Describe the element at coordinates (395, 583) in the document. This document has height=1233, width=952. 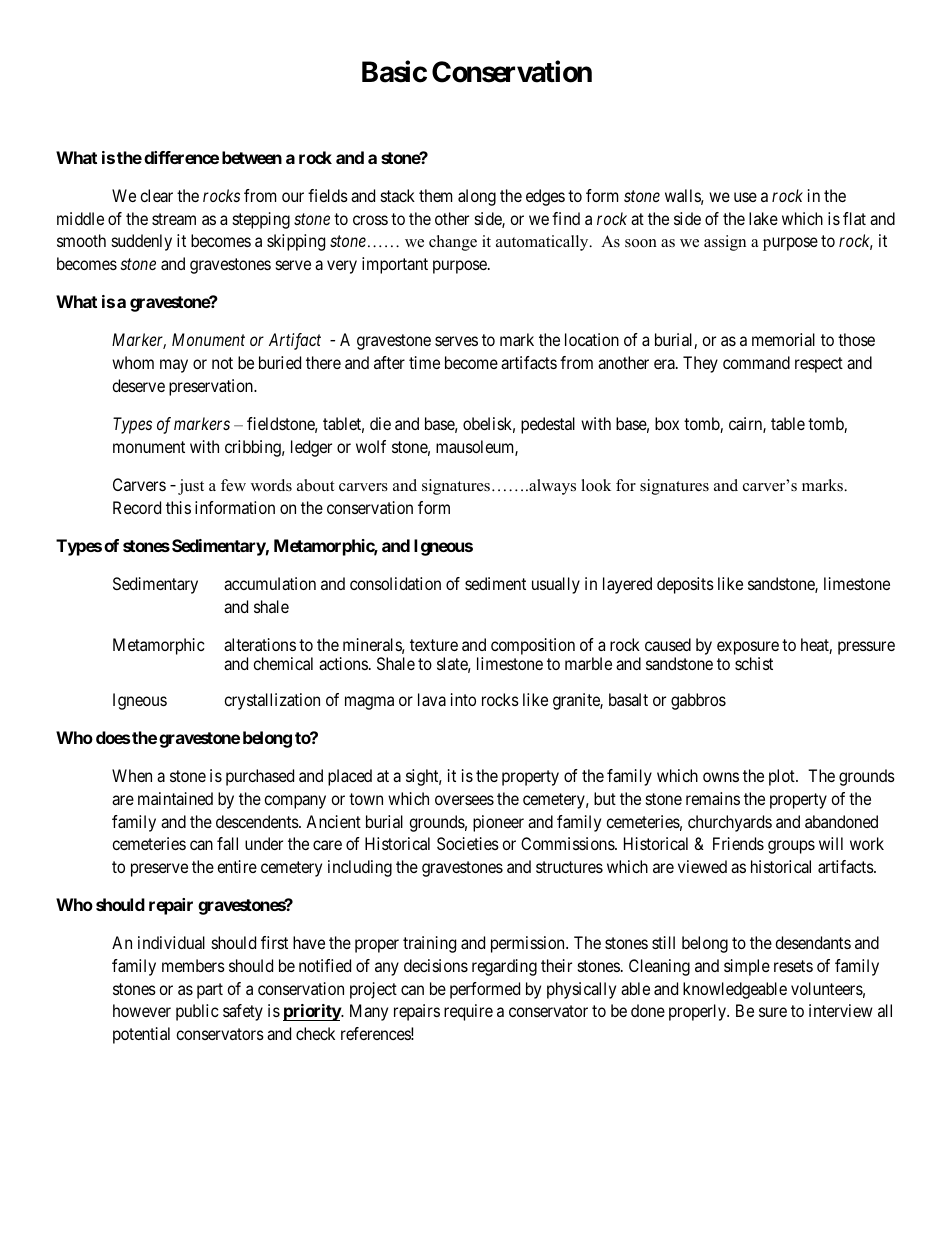
I see `consolidation` at that location.
